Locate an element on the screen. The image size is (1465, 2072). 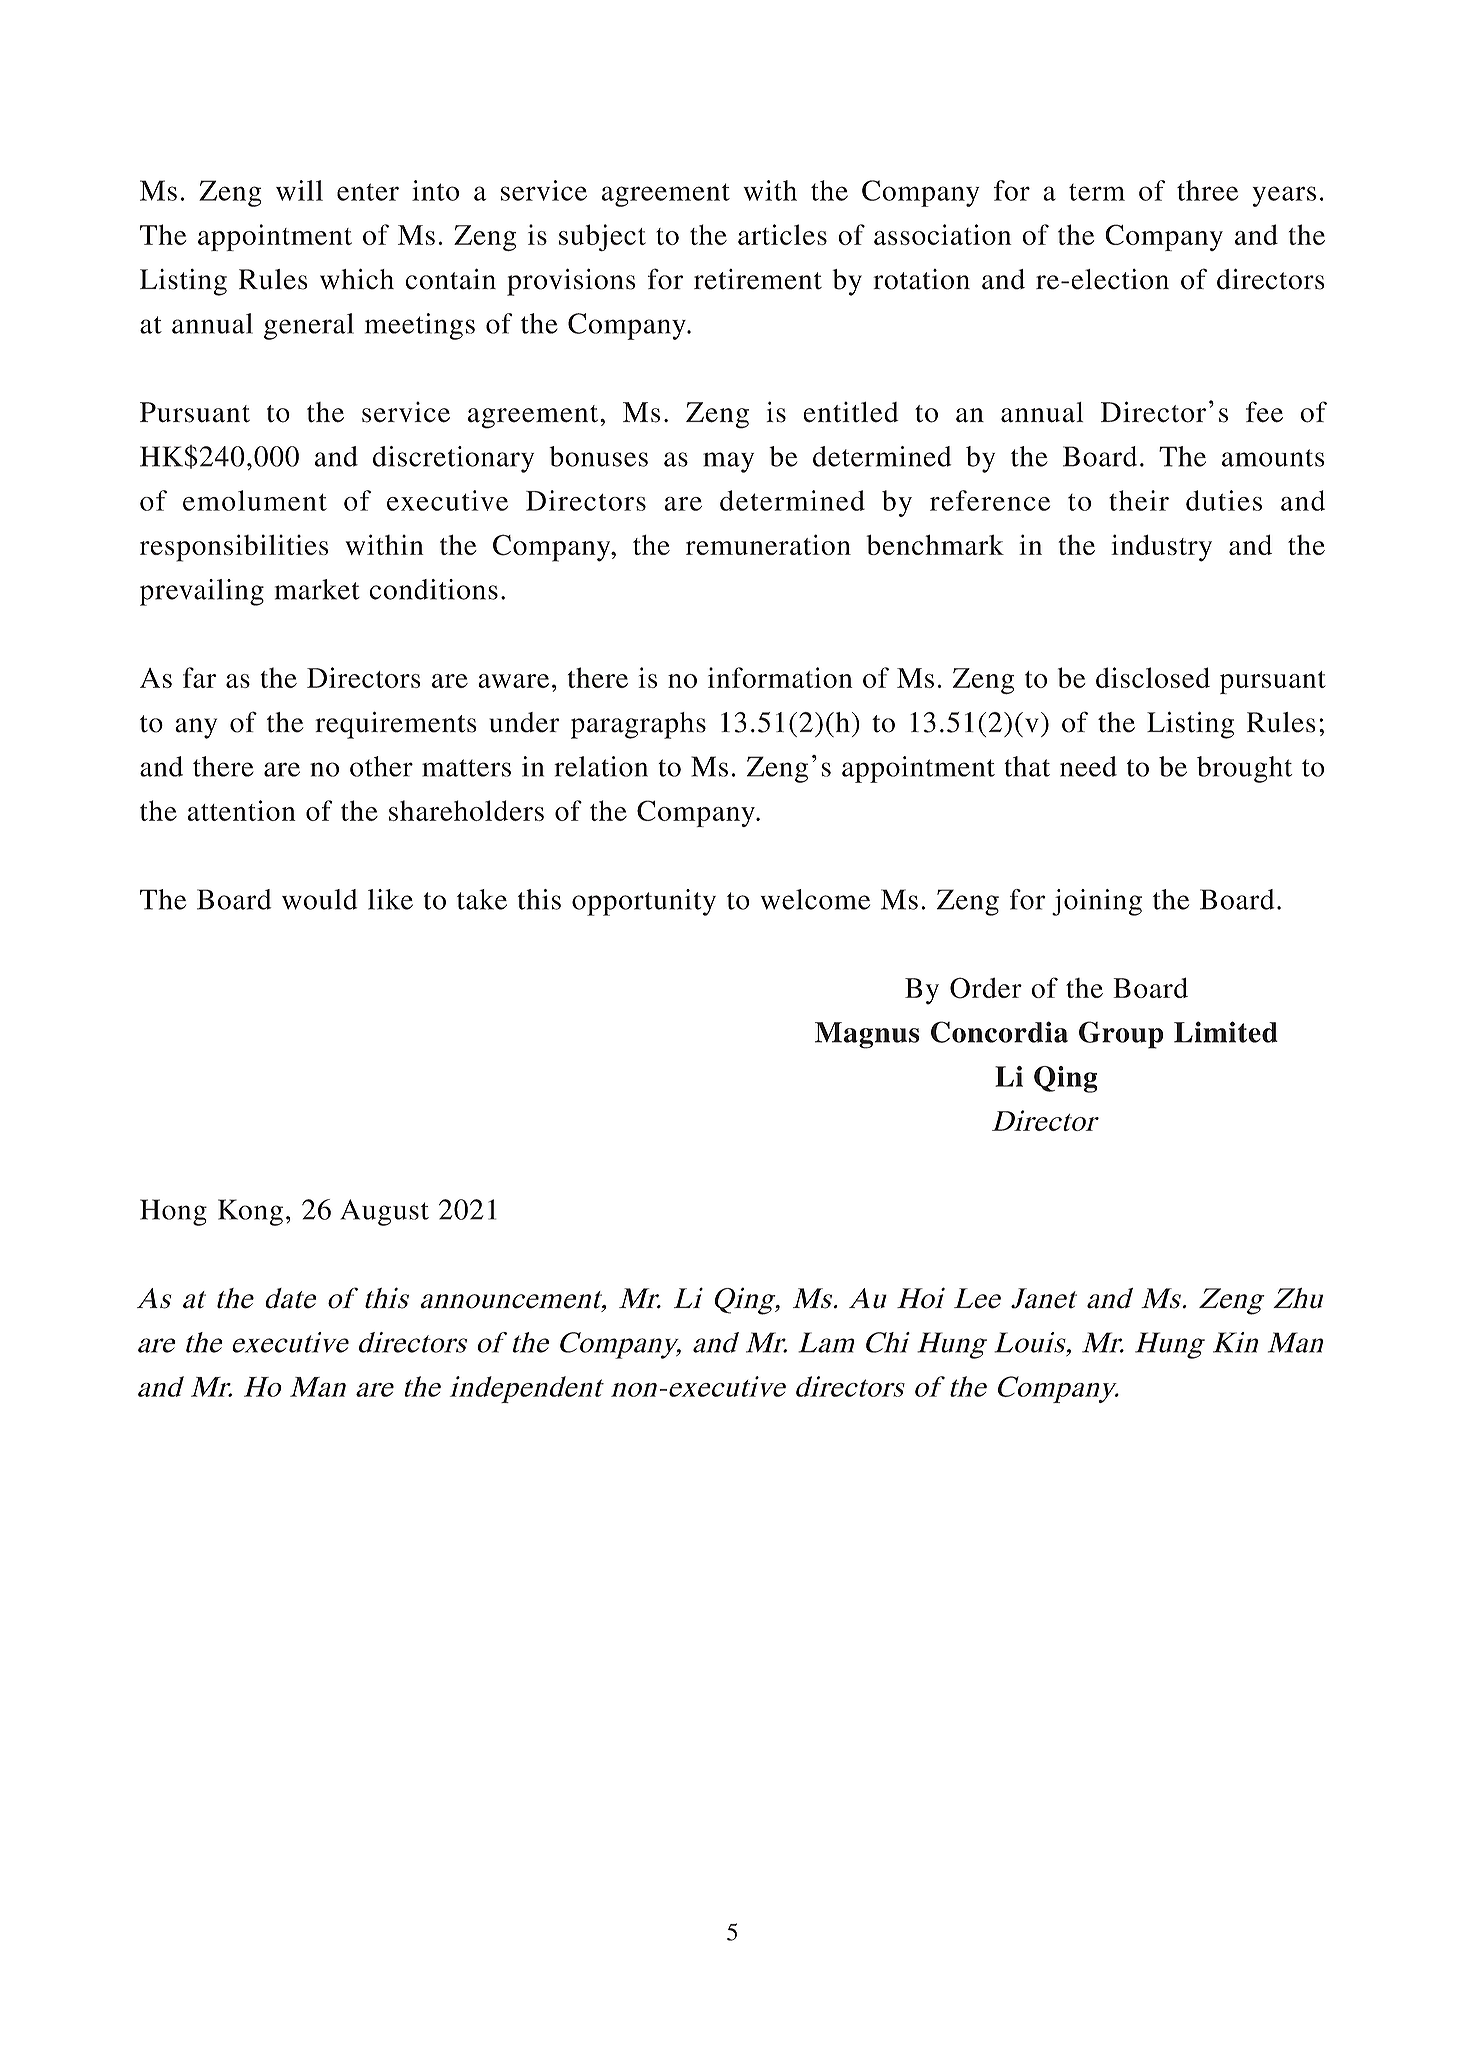
Magnus is located at coordinates (867, 1035).
